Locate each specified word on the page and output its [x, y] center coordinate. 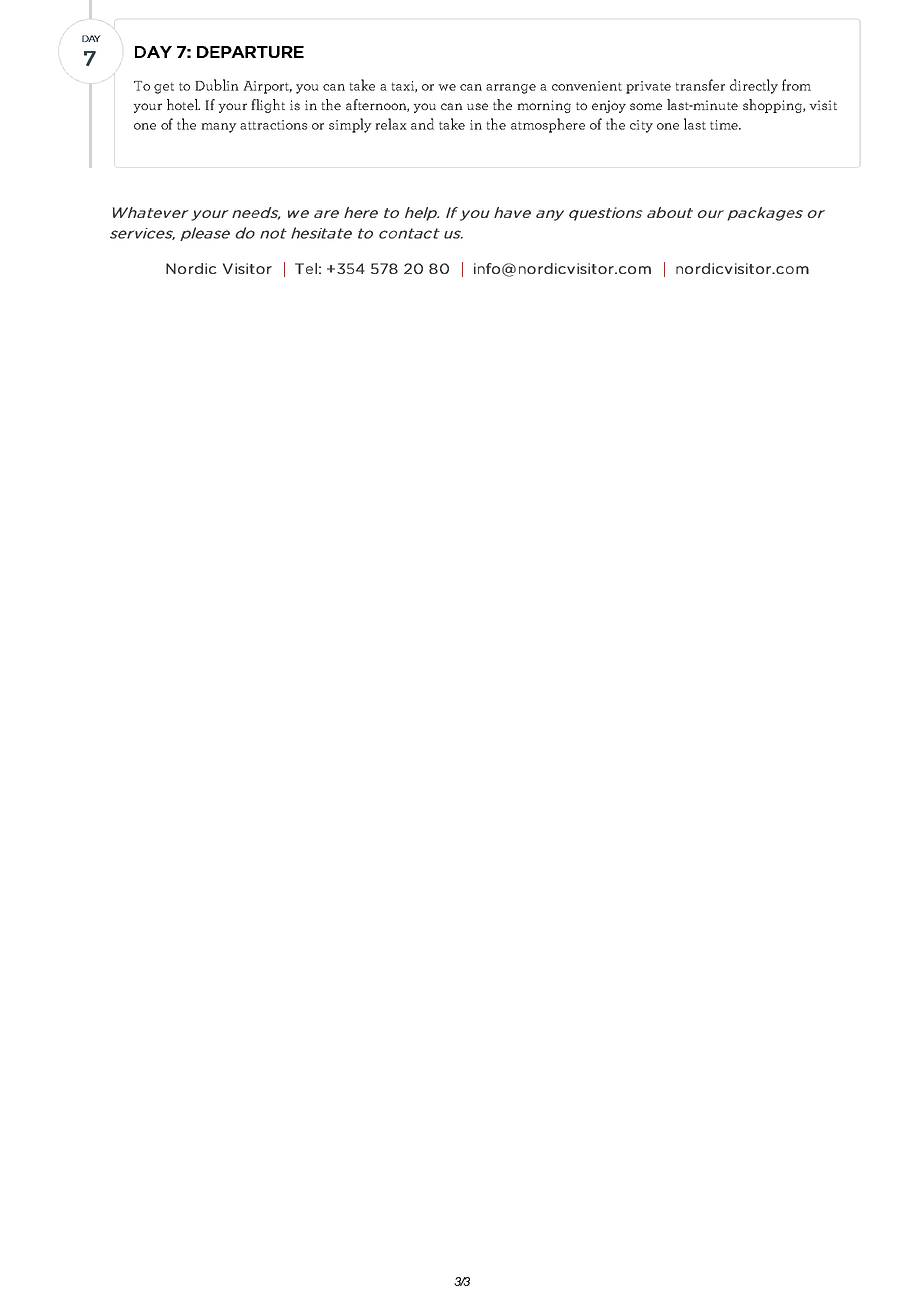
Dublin [217, 85]
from [796, 85]
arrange [511, 89]
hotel [183, 104]
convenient [587, 86]
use [477, 106]
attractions [273, 125]
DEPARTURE [250, 52]
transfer [700, 85]
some [646, 106]
